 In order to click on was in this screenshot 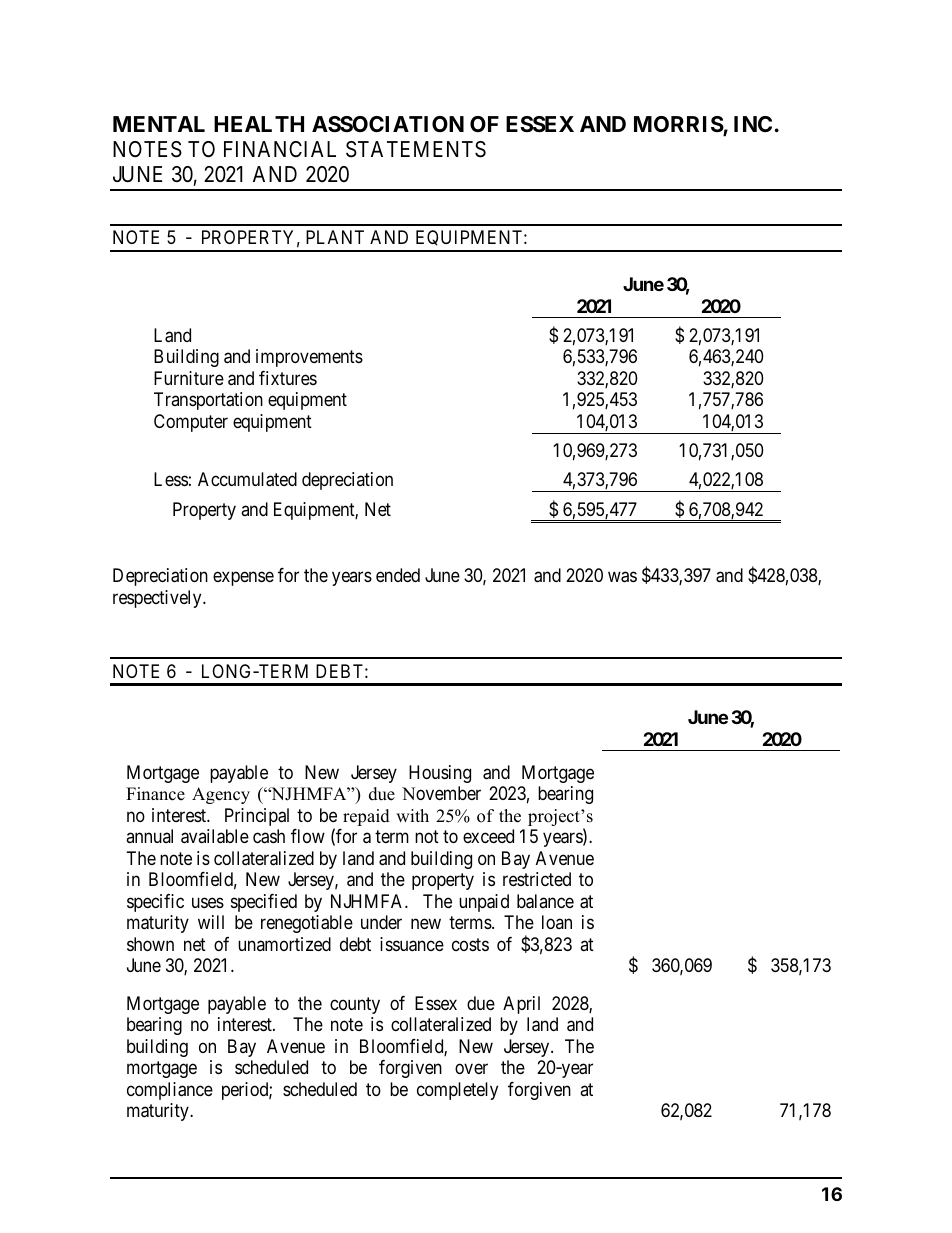, I will do `click(622, 577)`.
